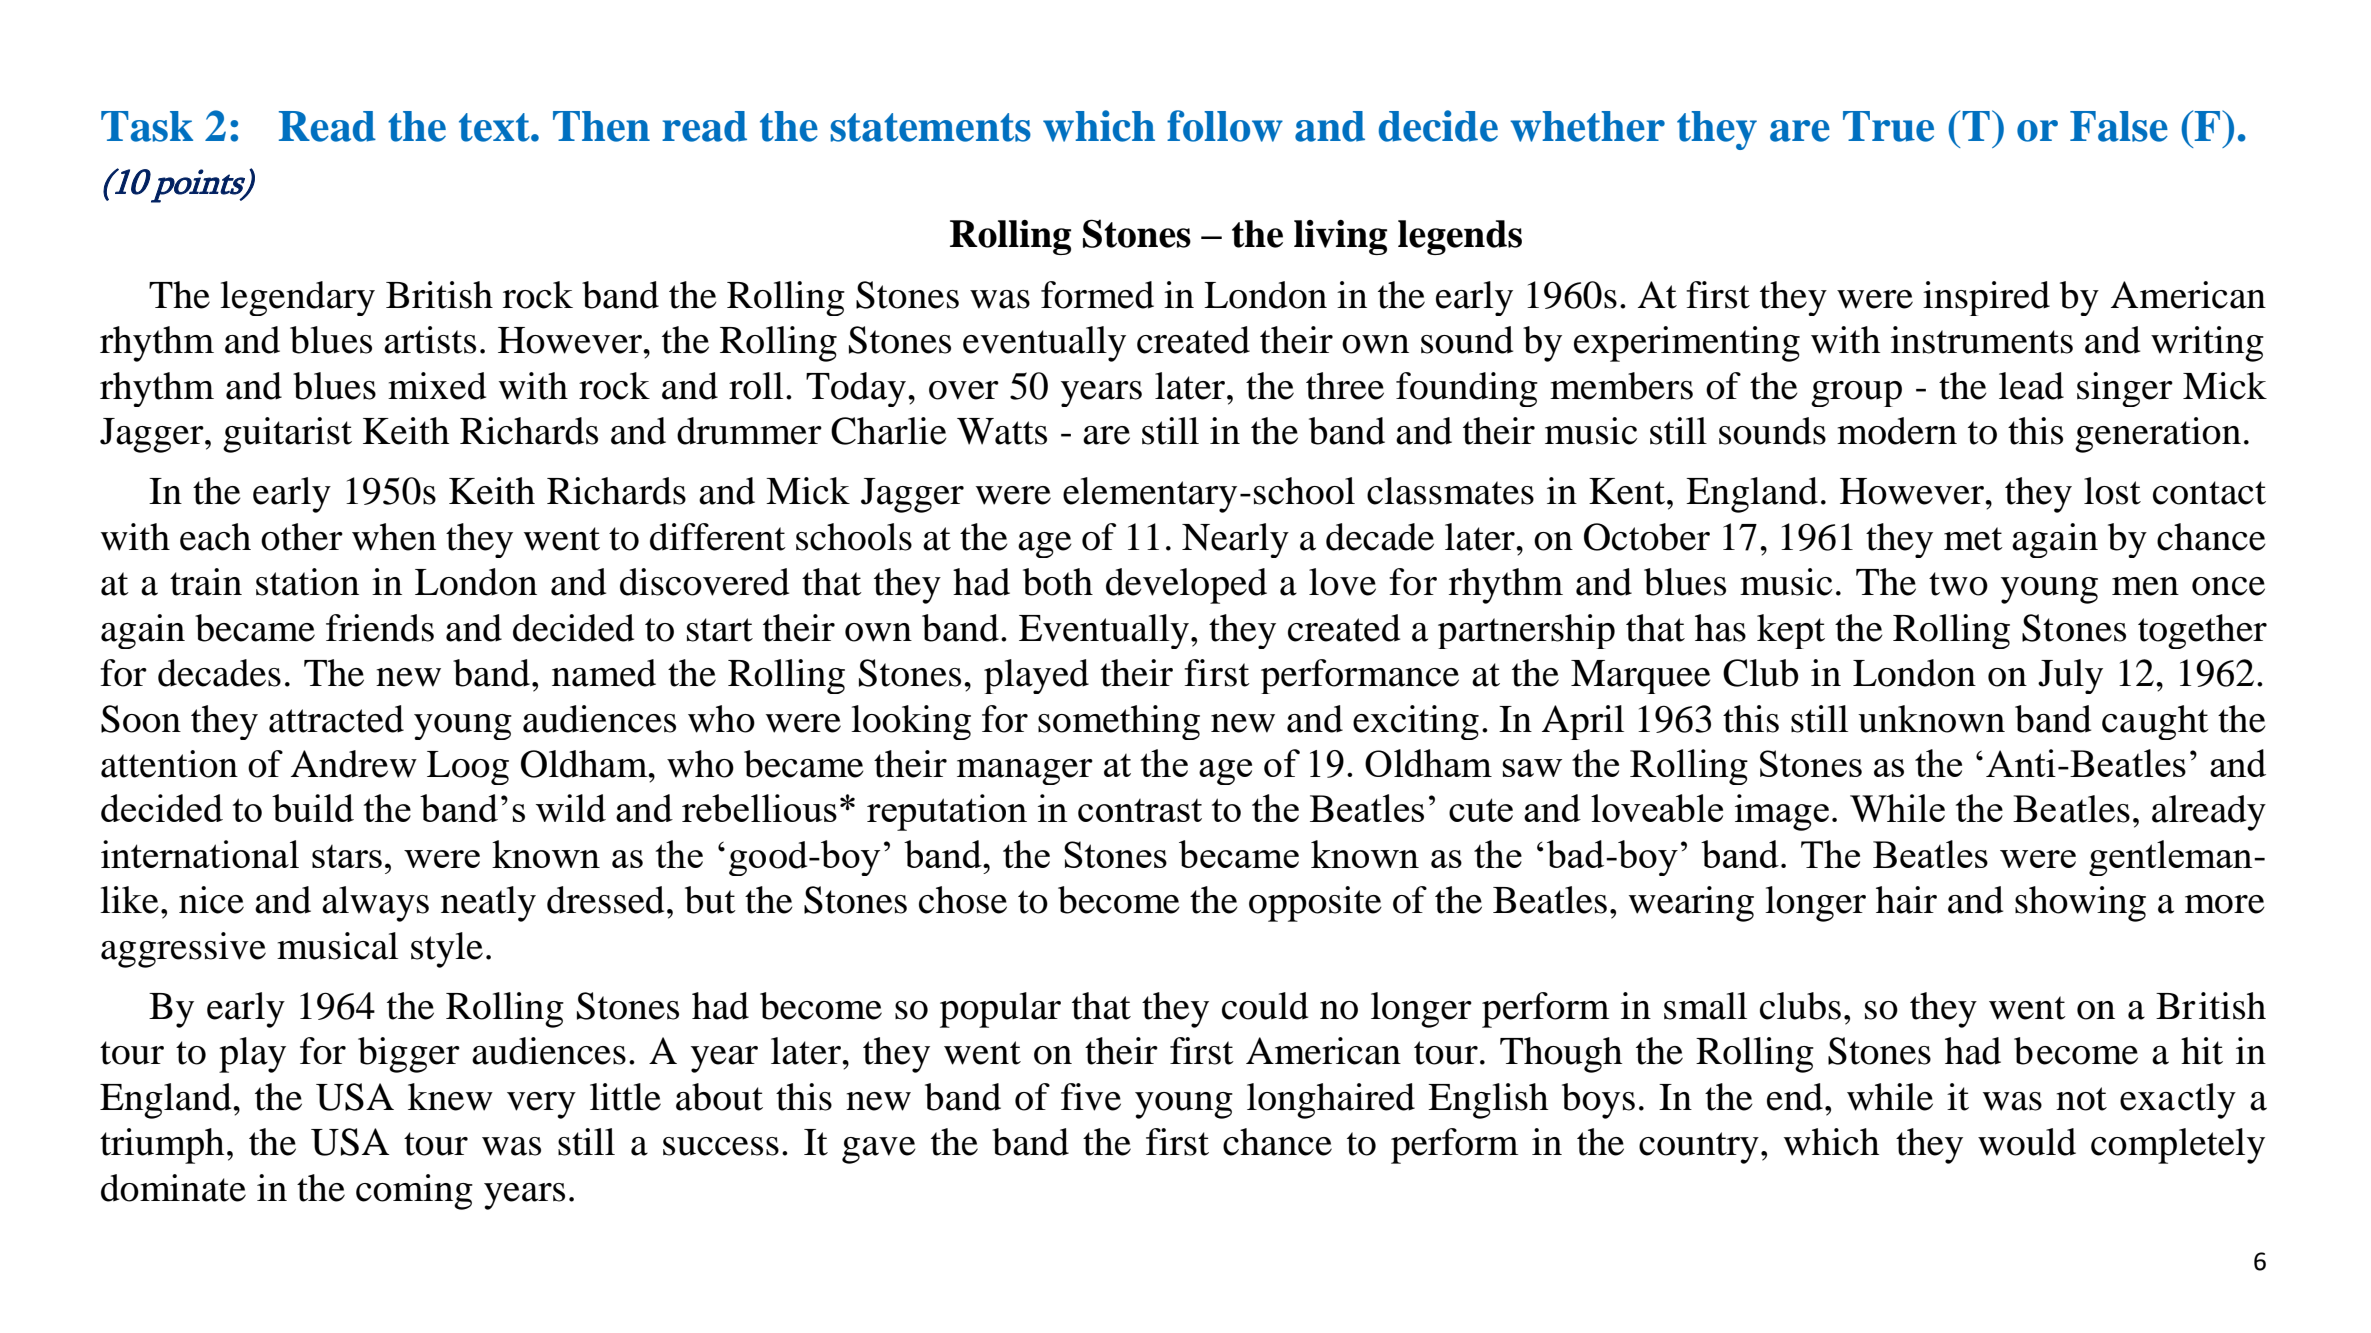 Image resolution: width=2371 pixels, height=1333 pixels. I want to click on when, so click(394, 537).
